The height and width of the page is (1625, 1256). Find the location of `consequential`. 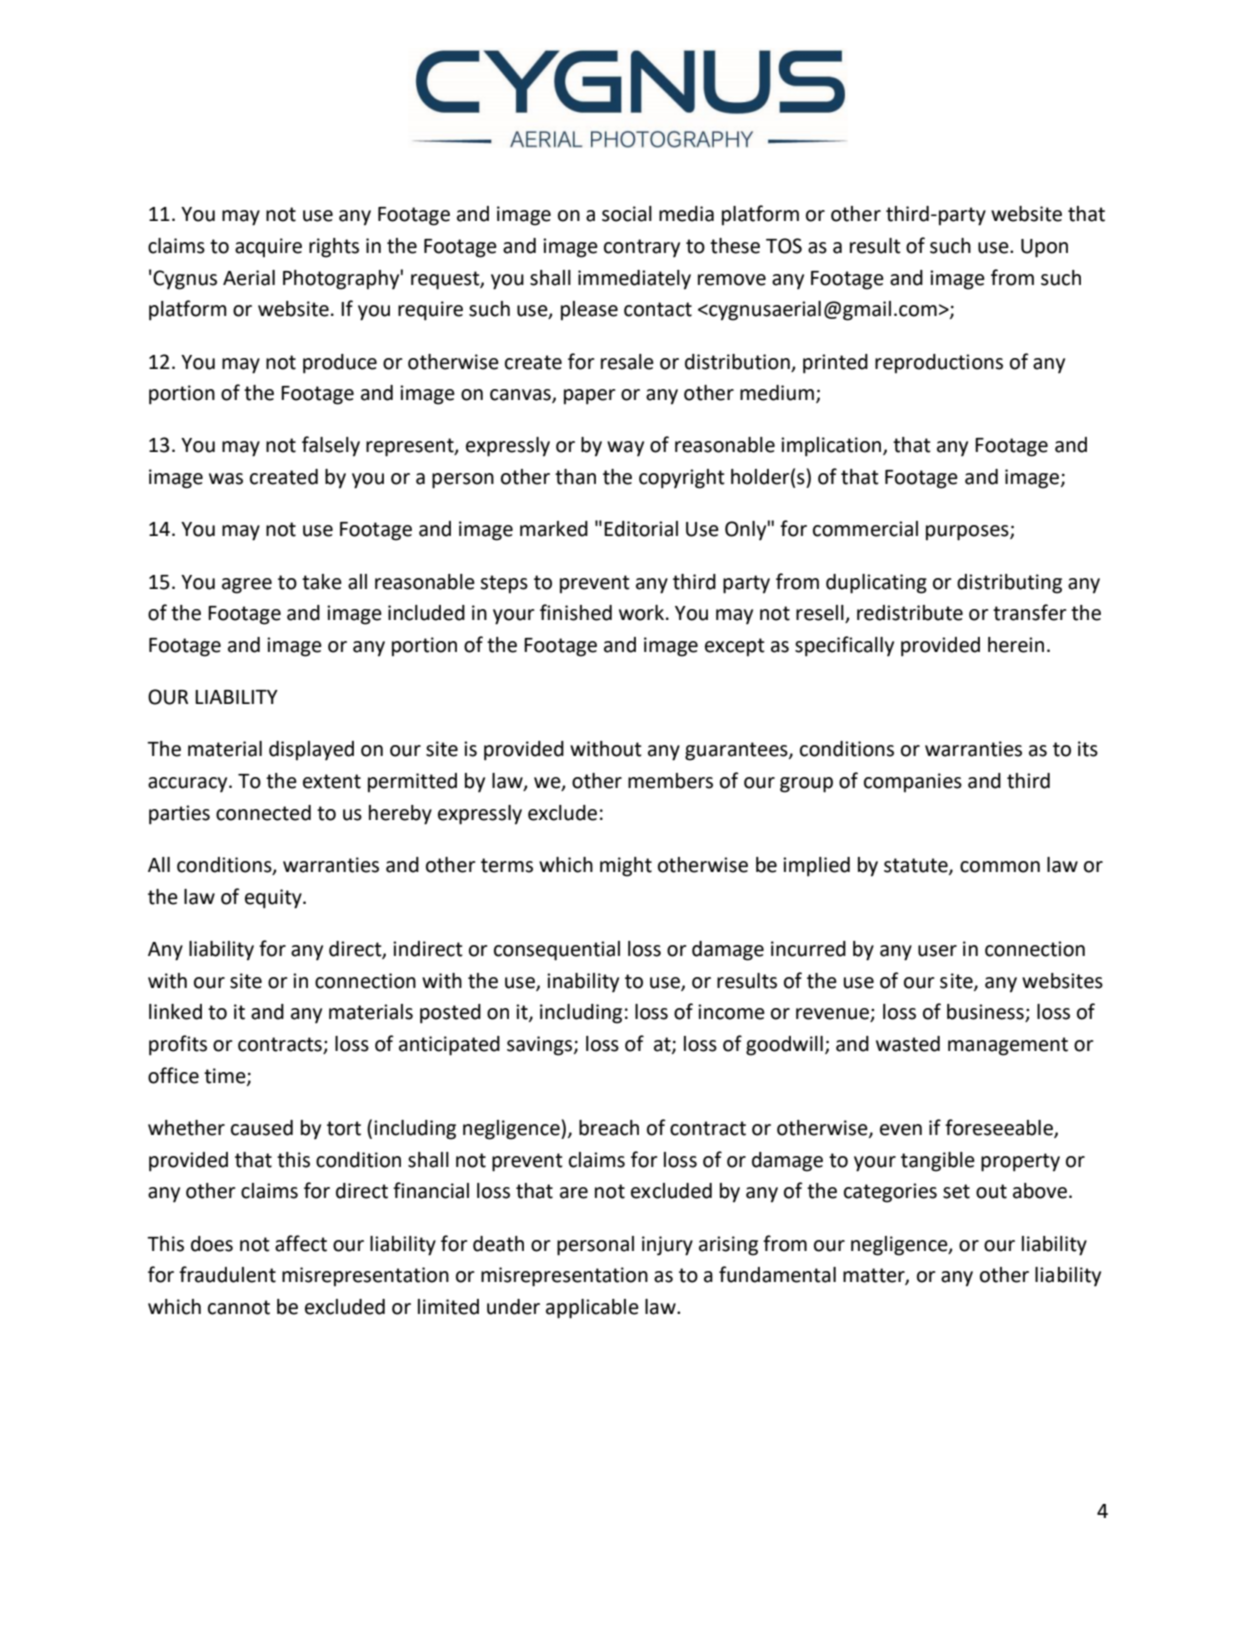

consequential is located at coordinates (557, 951).
